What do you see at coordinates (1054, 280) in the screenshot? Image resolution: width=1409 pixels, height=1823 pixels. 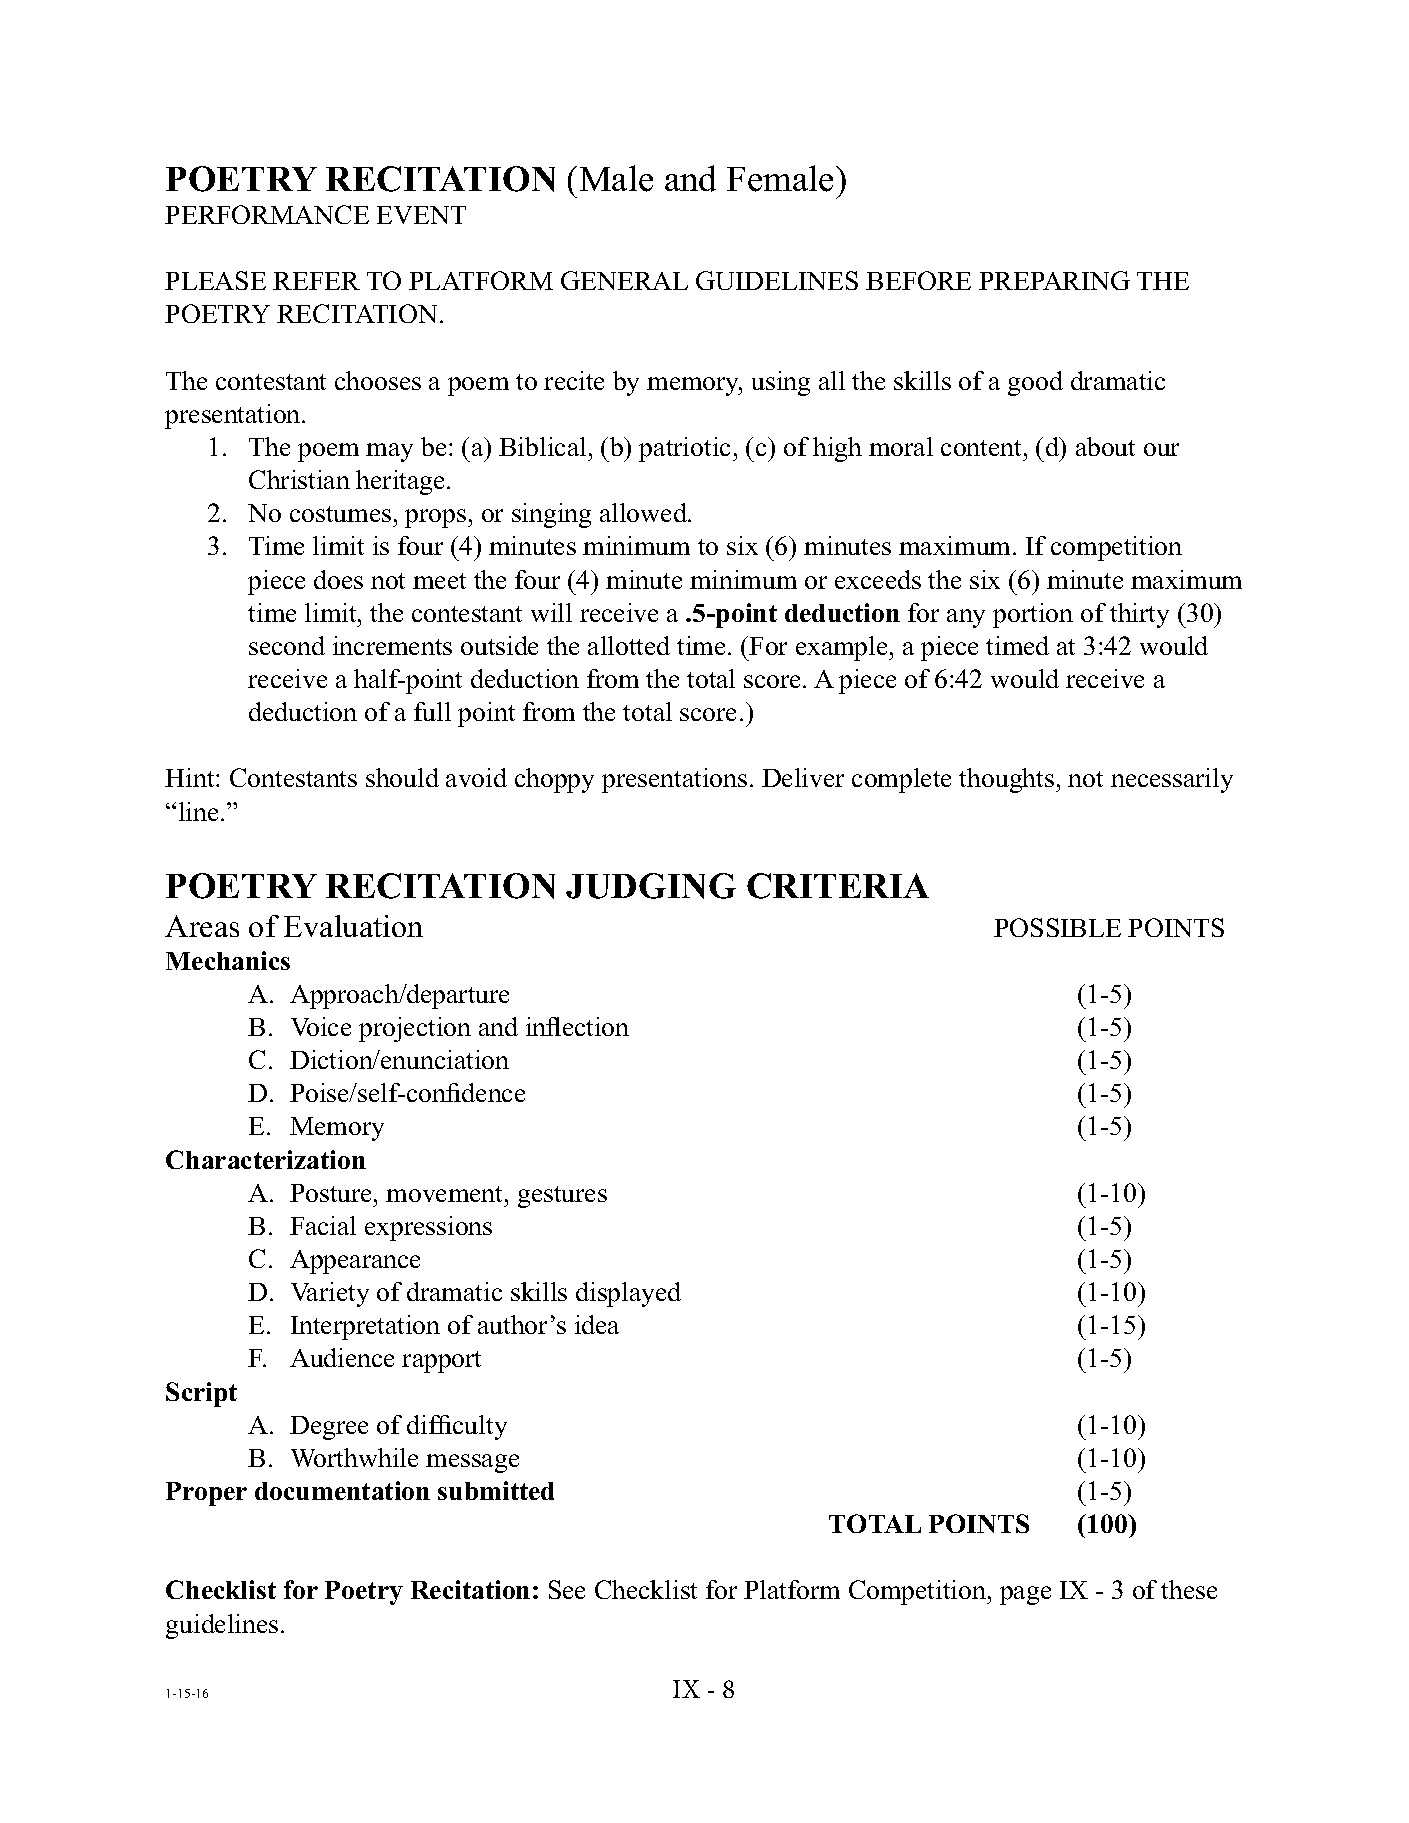 I see `PREPARING` at bounding box center [1054, 280].
